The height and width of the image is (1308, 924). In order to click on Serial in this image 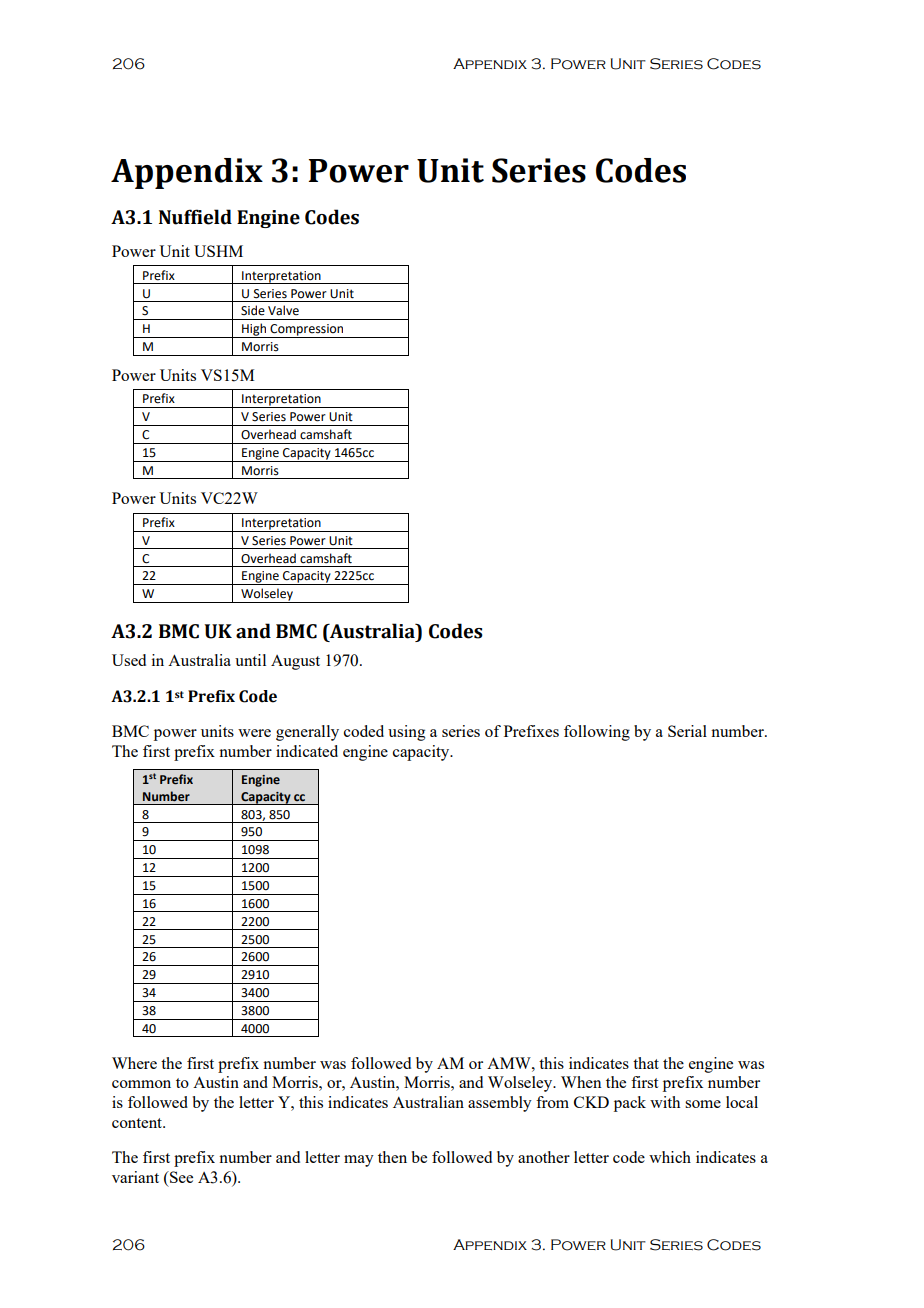, I will do `click(687, 731)`.
